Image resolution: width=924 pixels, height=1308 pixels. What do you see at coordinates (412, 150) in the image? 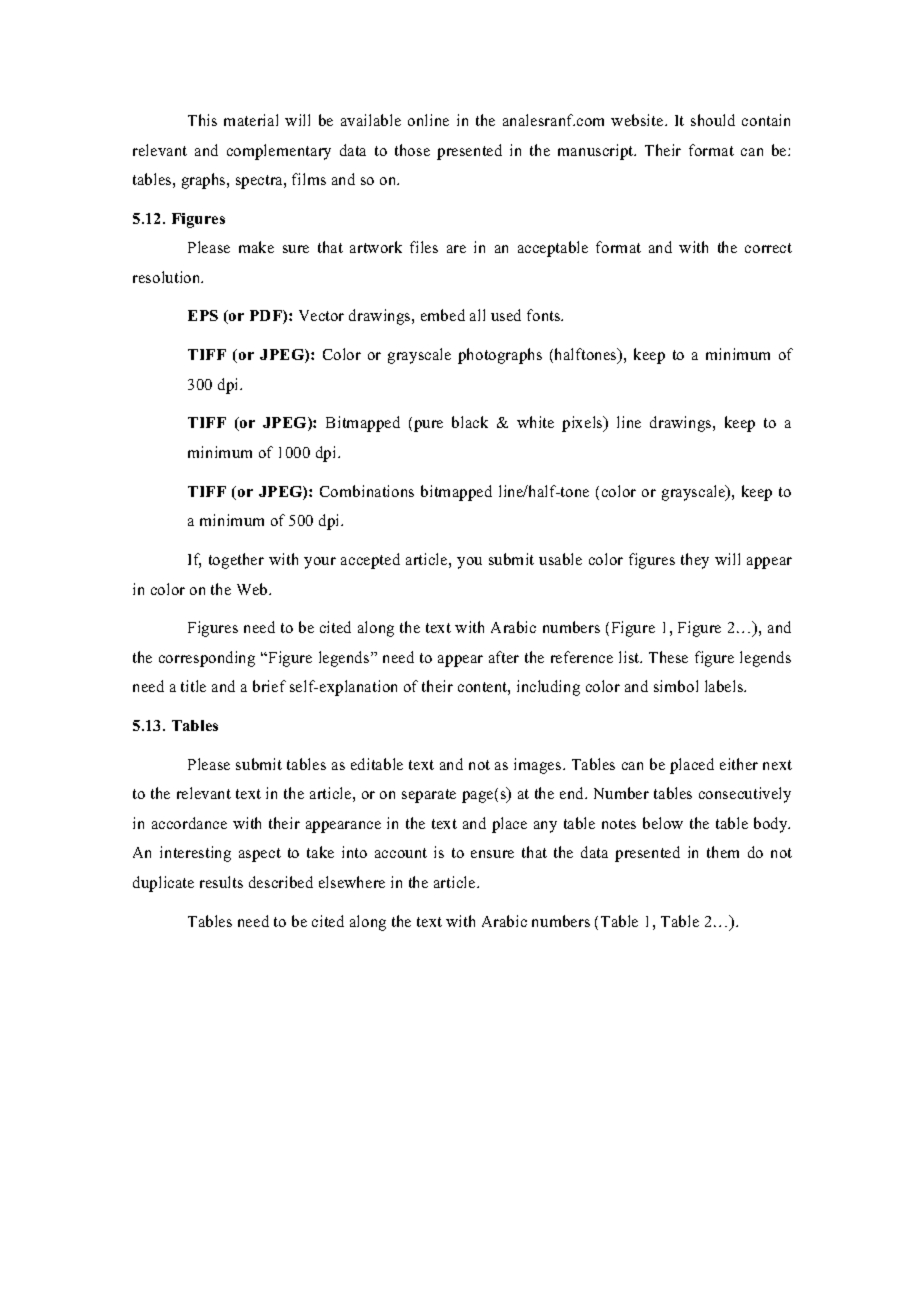
I see `those` at bounding box center [412, 150].
